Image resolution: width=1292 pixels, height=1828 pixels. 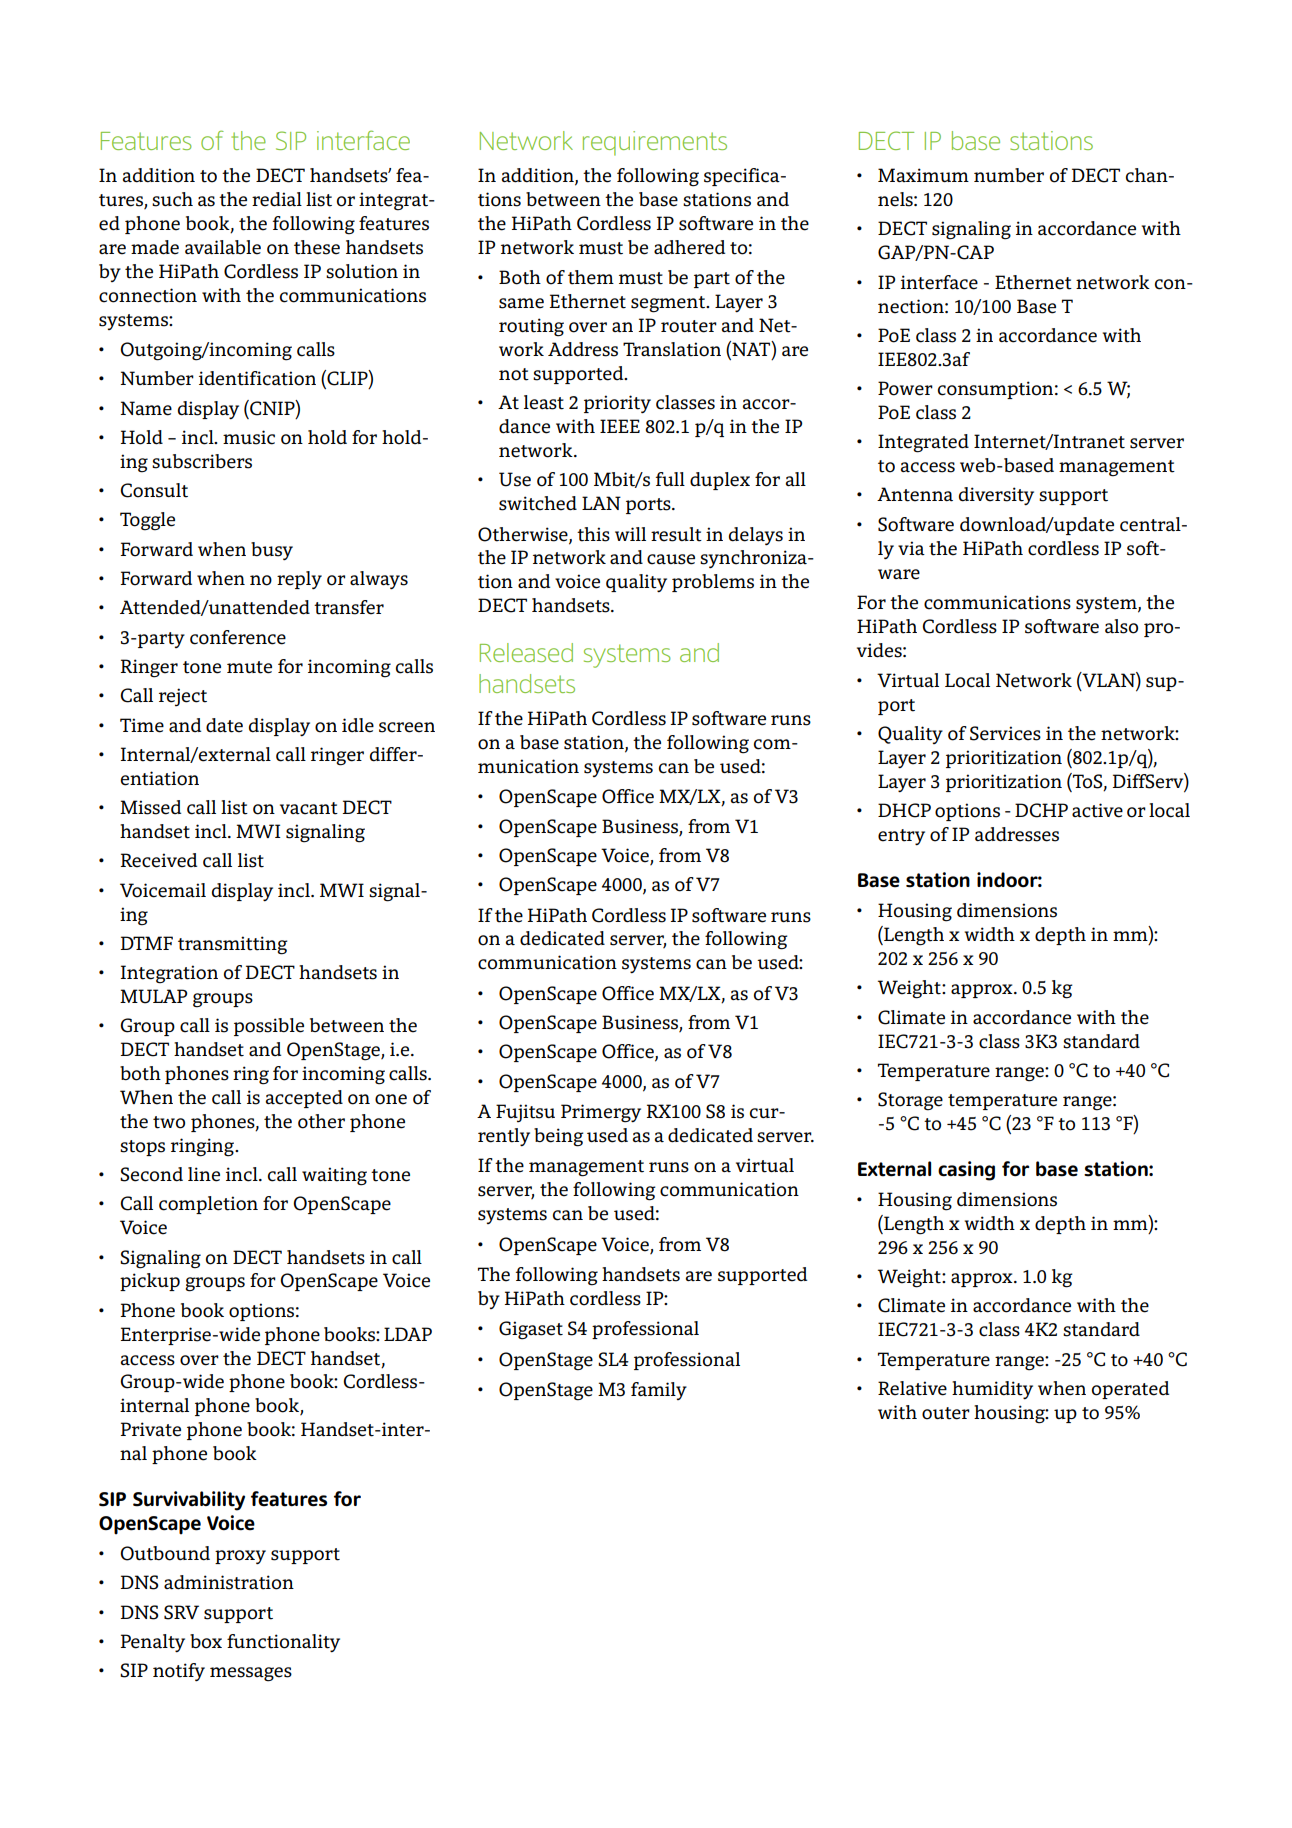 I want to click on line, so click(x=204, y=1174).
